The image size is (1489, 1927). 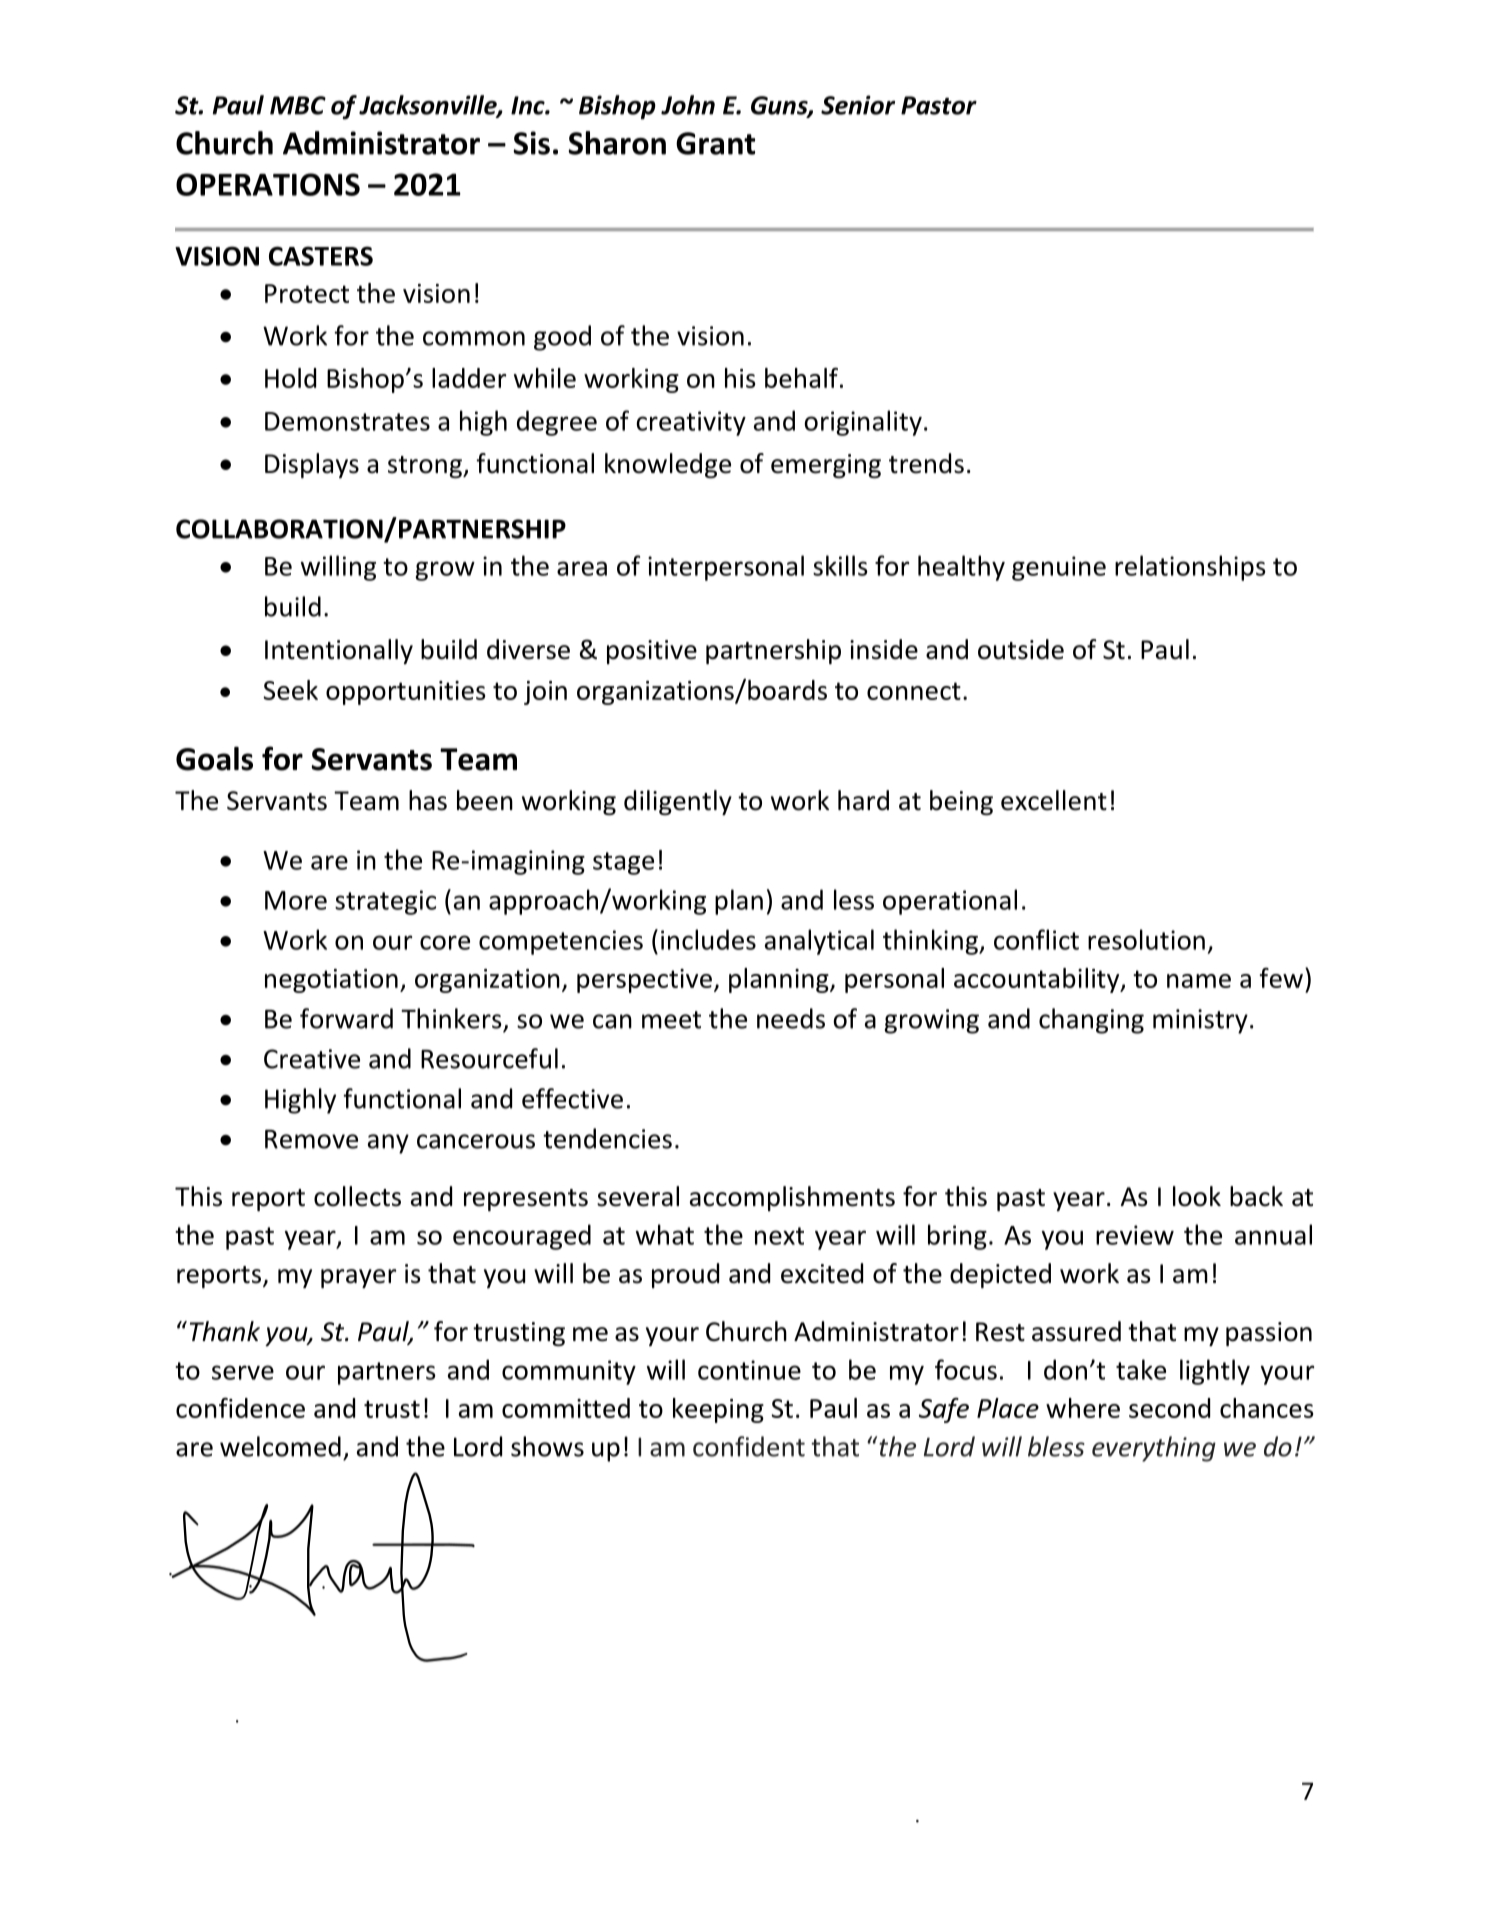 What do you see at coordinates (1190, 568) in the page?
I see `relationships` at bounding box center [1190, 568].
